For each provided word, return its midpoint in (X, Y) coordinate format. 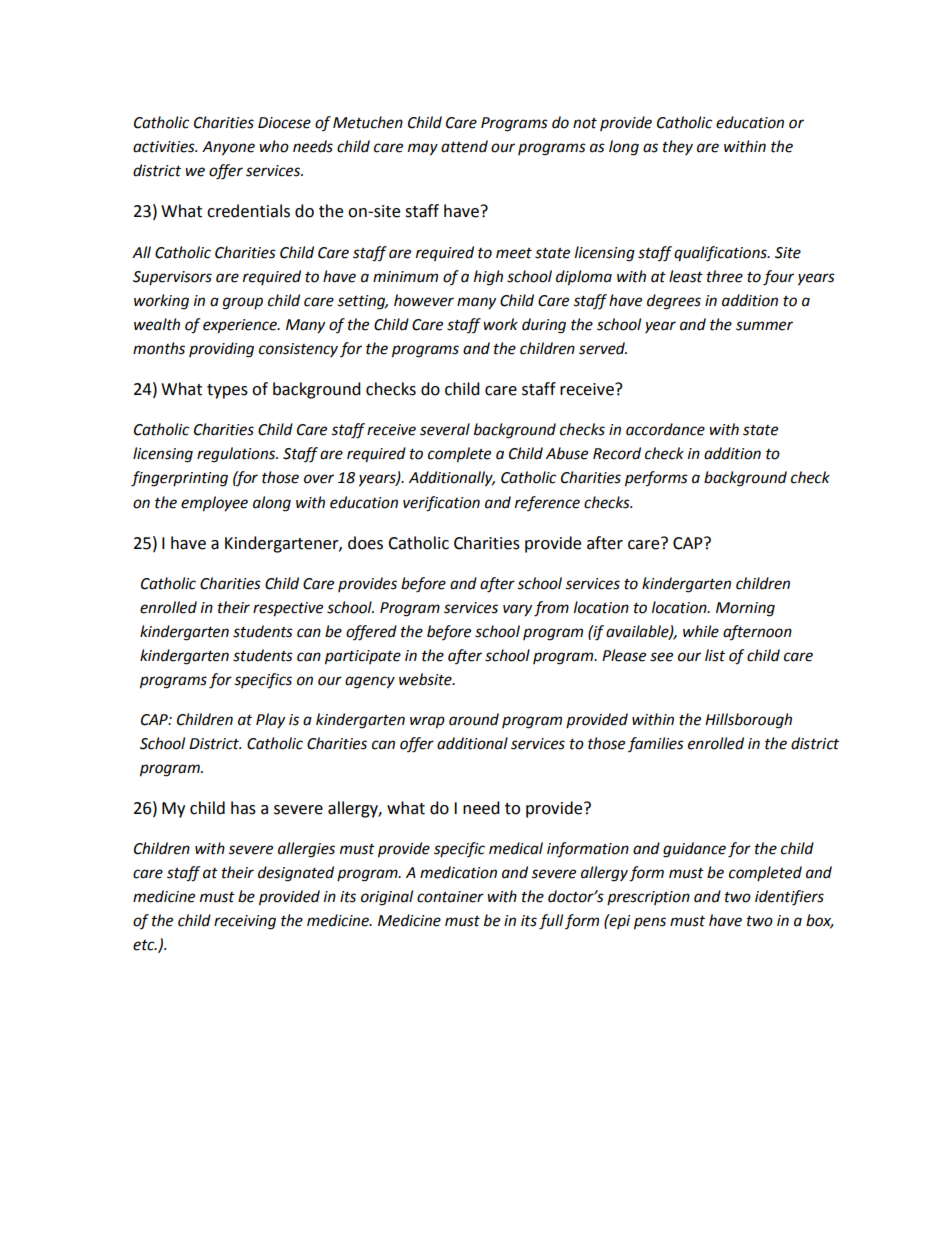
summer (764, 326)
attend (464, 146)
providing (221, 350)
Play (270, 721)
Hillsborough (748, 721)
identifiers (789, 898)
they (678, 147)
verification (441, 504)
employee (214, 504)
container (450, 897)
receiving (245, 922)
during (544, 326)
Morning (745, 609)
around (474, 719)
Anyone (228, 148)
